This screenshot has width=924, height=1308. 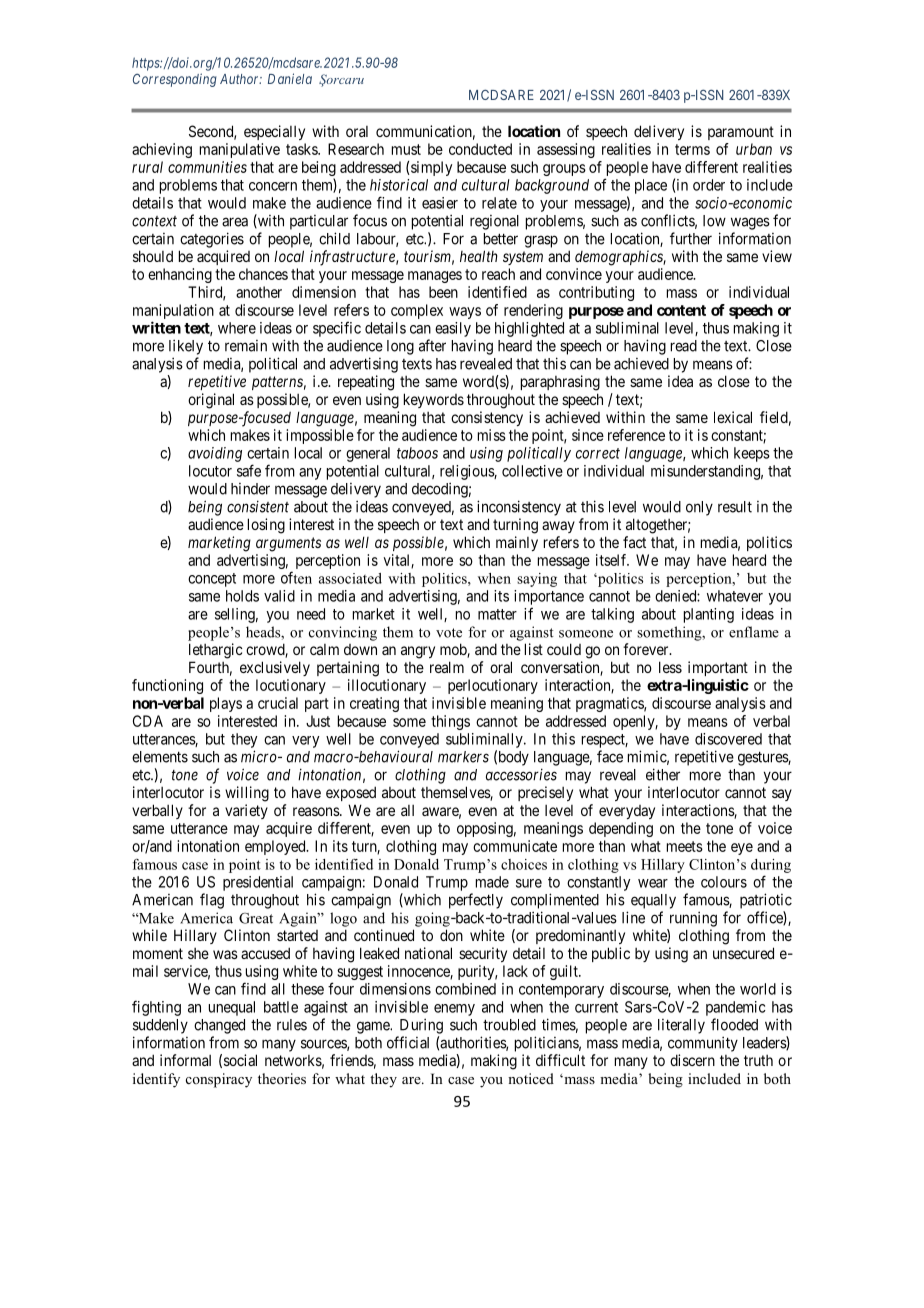 I want to click on remain, so click(x=246, y=346).
